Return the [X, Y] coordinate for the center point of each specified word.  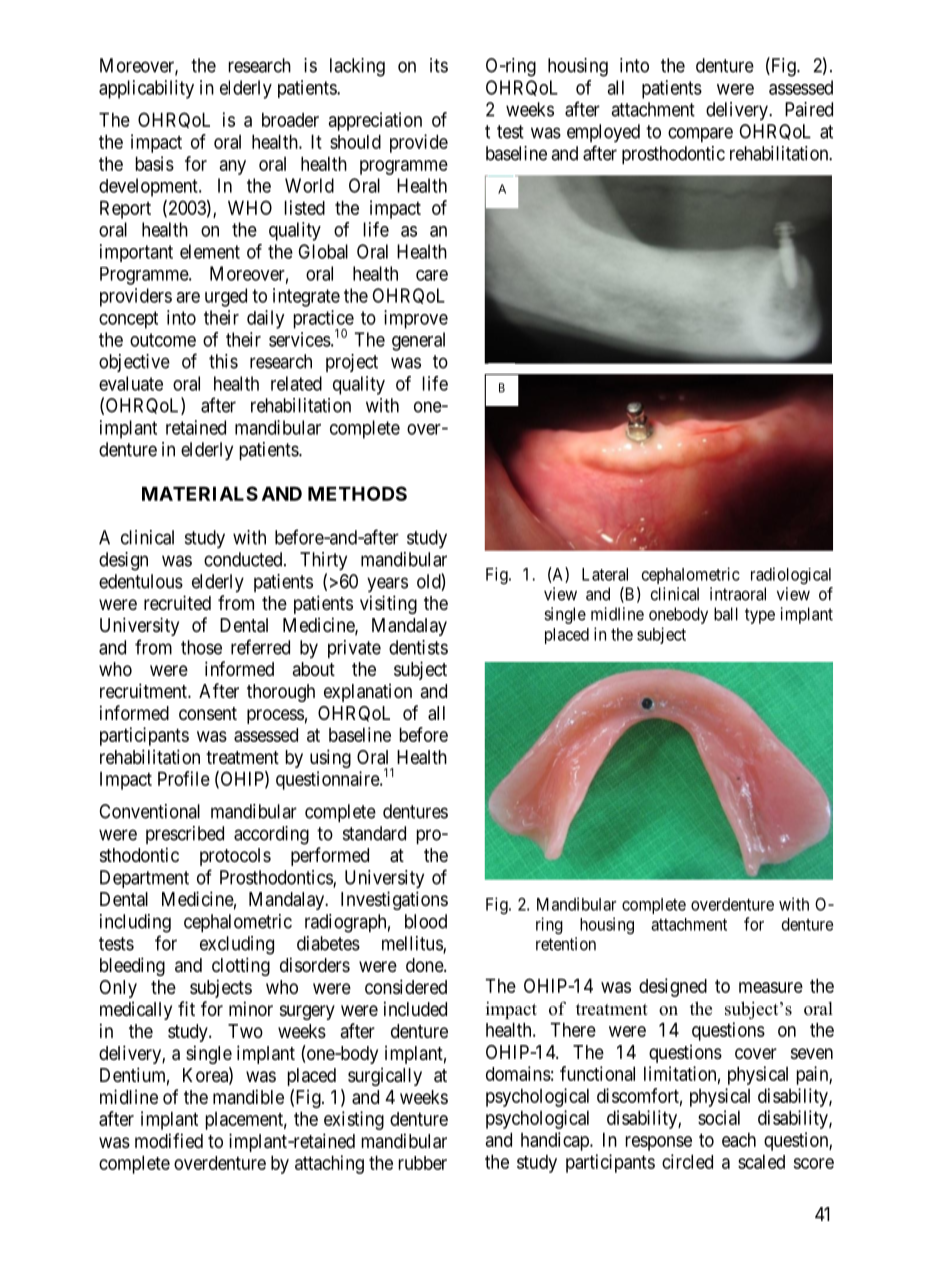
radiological [791, 575]
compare [700, 134]
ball [726, 614]
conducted [244, 559]
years [387, 584]
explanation [368, 692]
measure [771, 987]
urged [226, 297]
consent [208, 713]
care [432, 275]
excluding [237, 945]
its [439, 65]
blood [426, 921]
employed [603, 133]
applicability [146, 89]
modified [169, 1140]
